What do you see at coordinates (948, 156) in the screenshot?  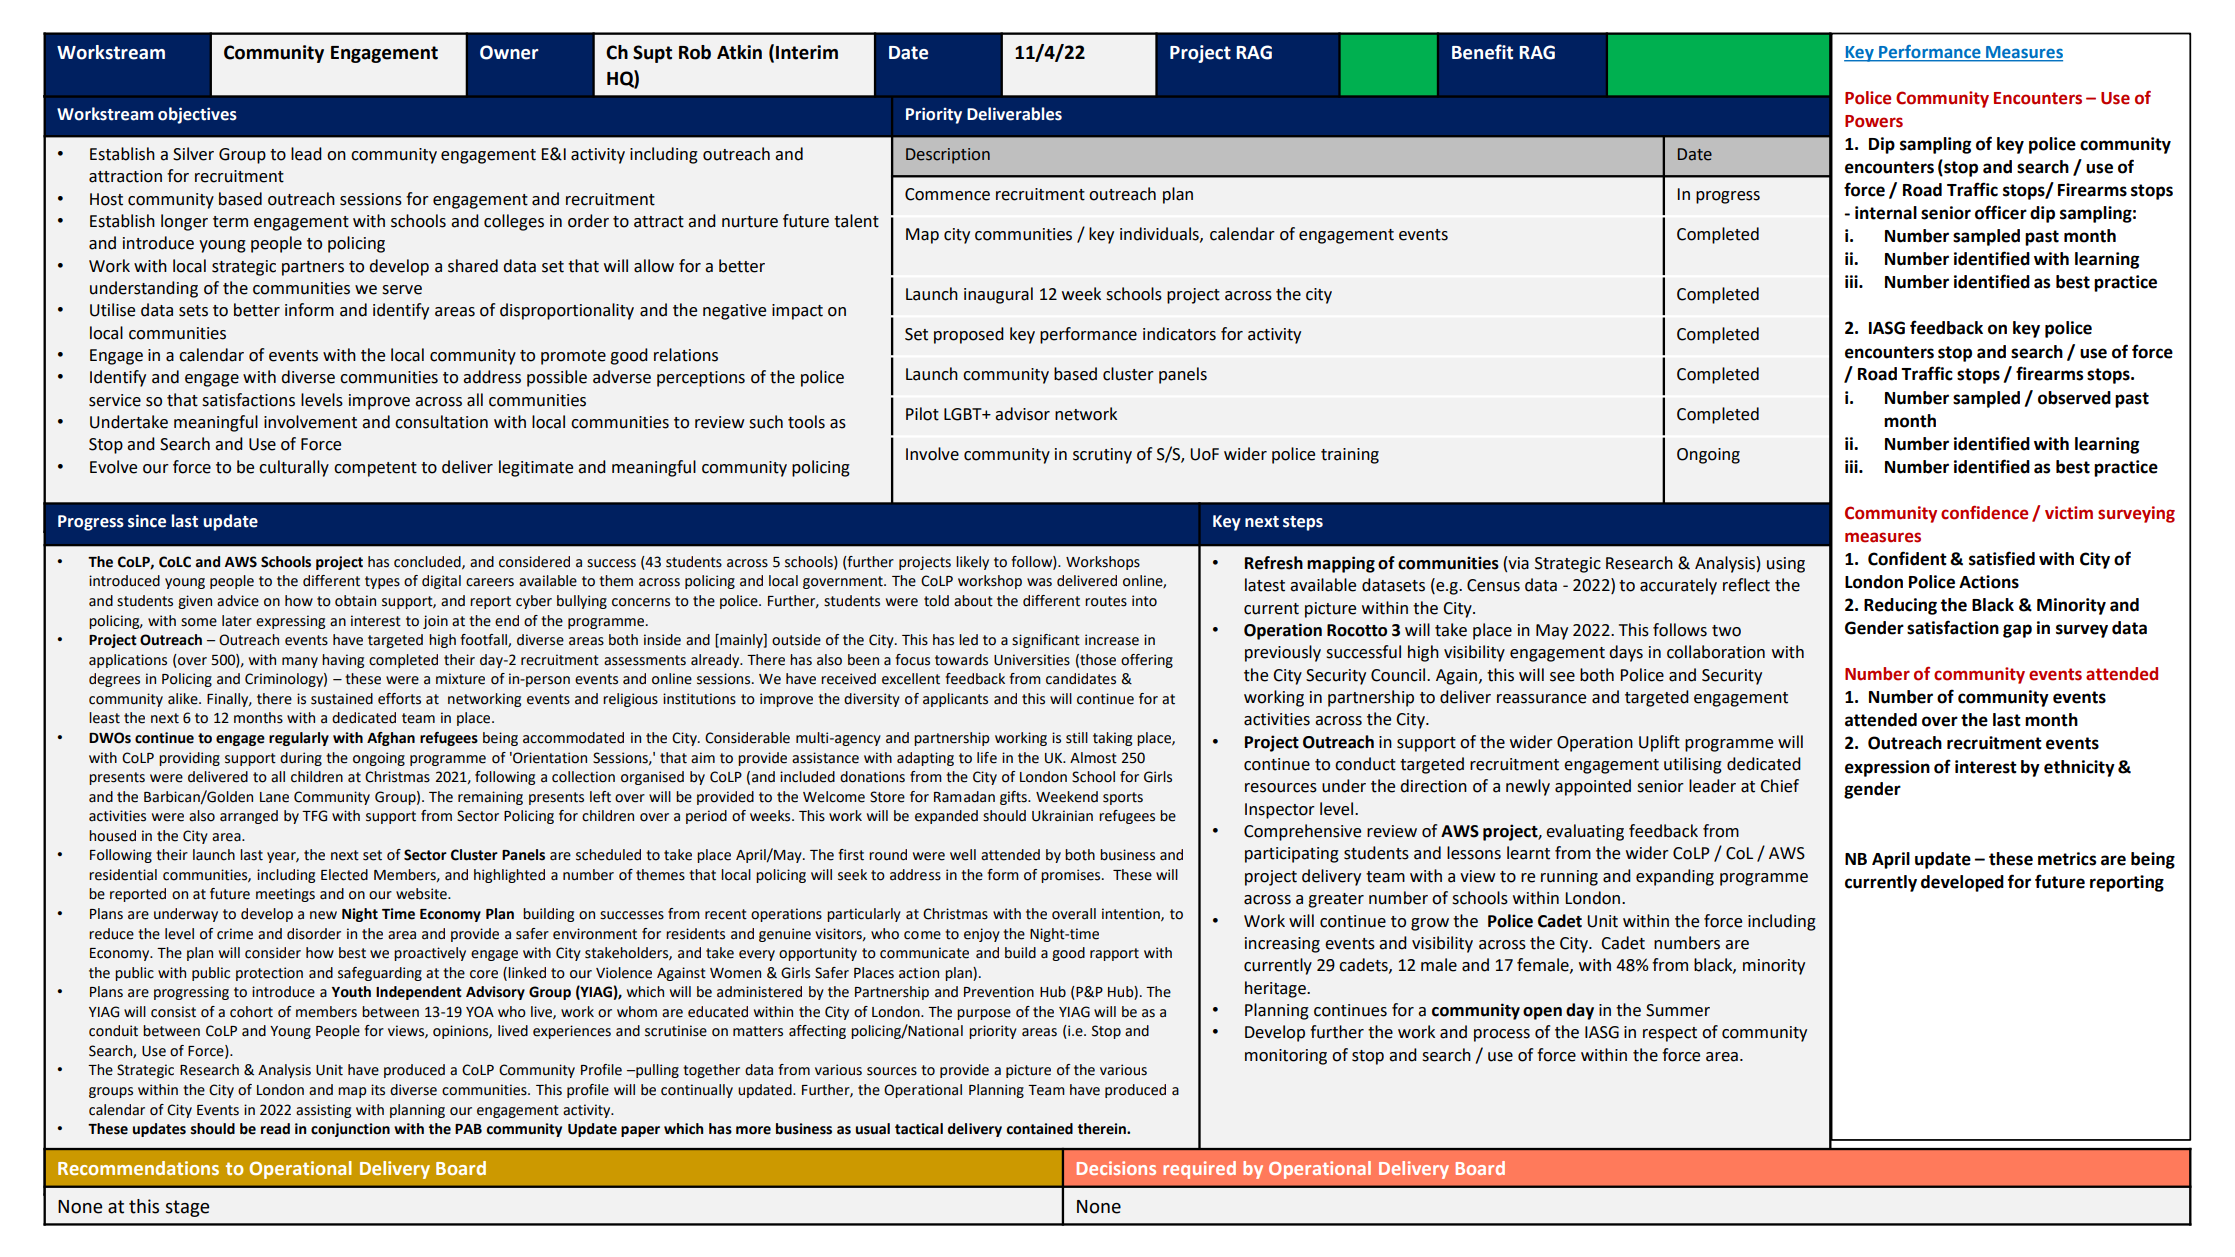 I see `Description` at bounding box center [948, 156].
